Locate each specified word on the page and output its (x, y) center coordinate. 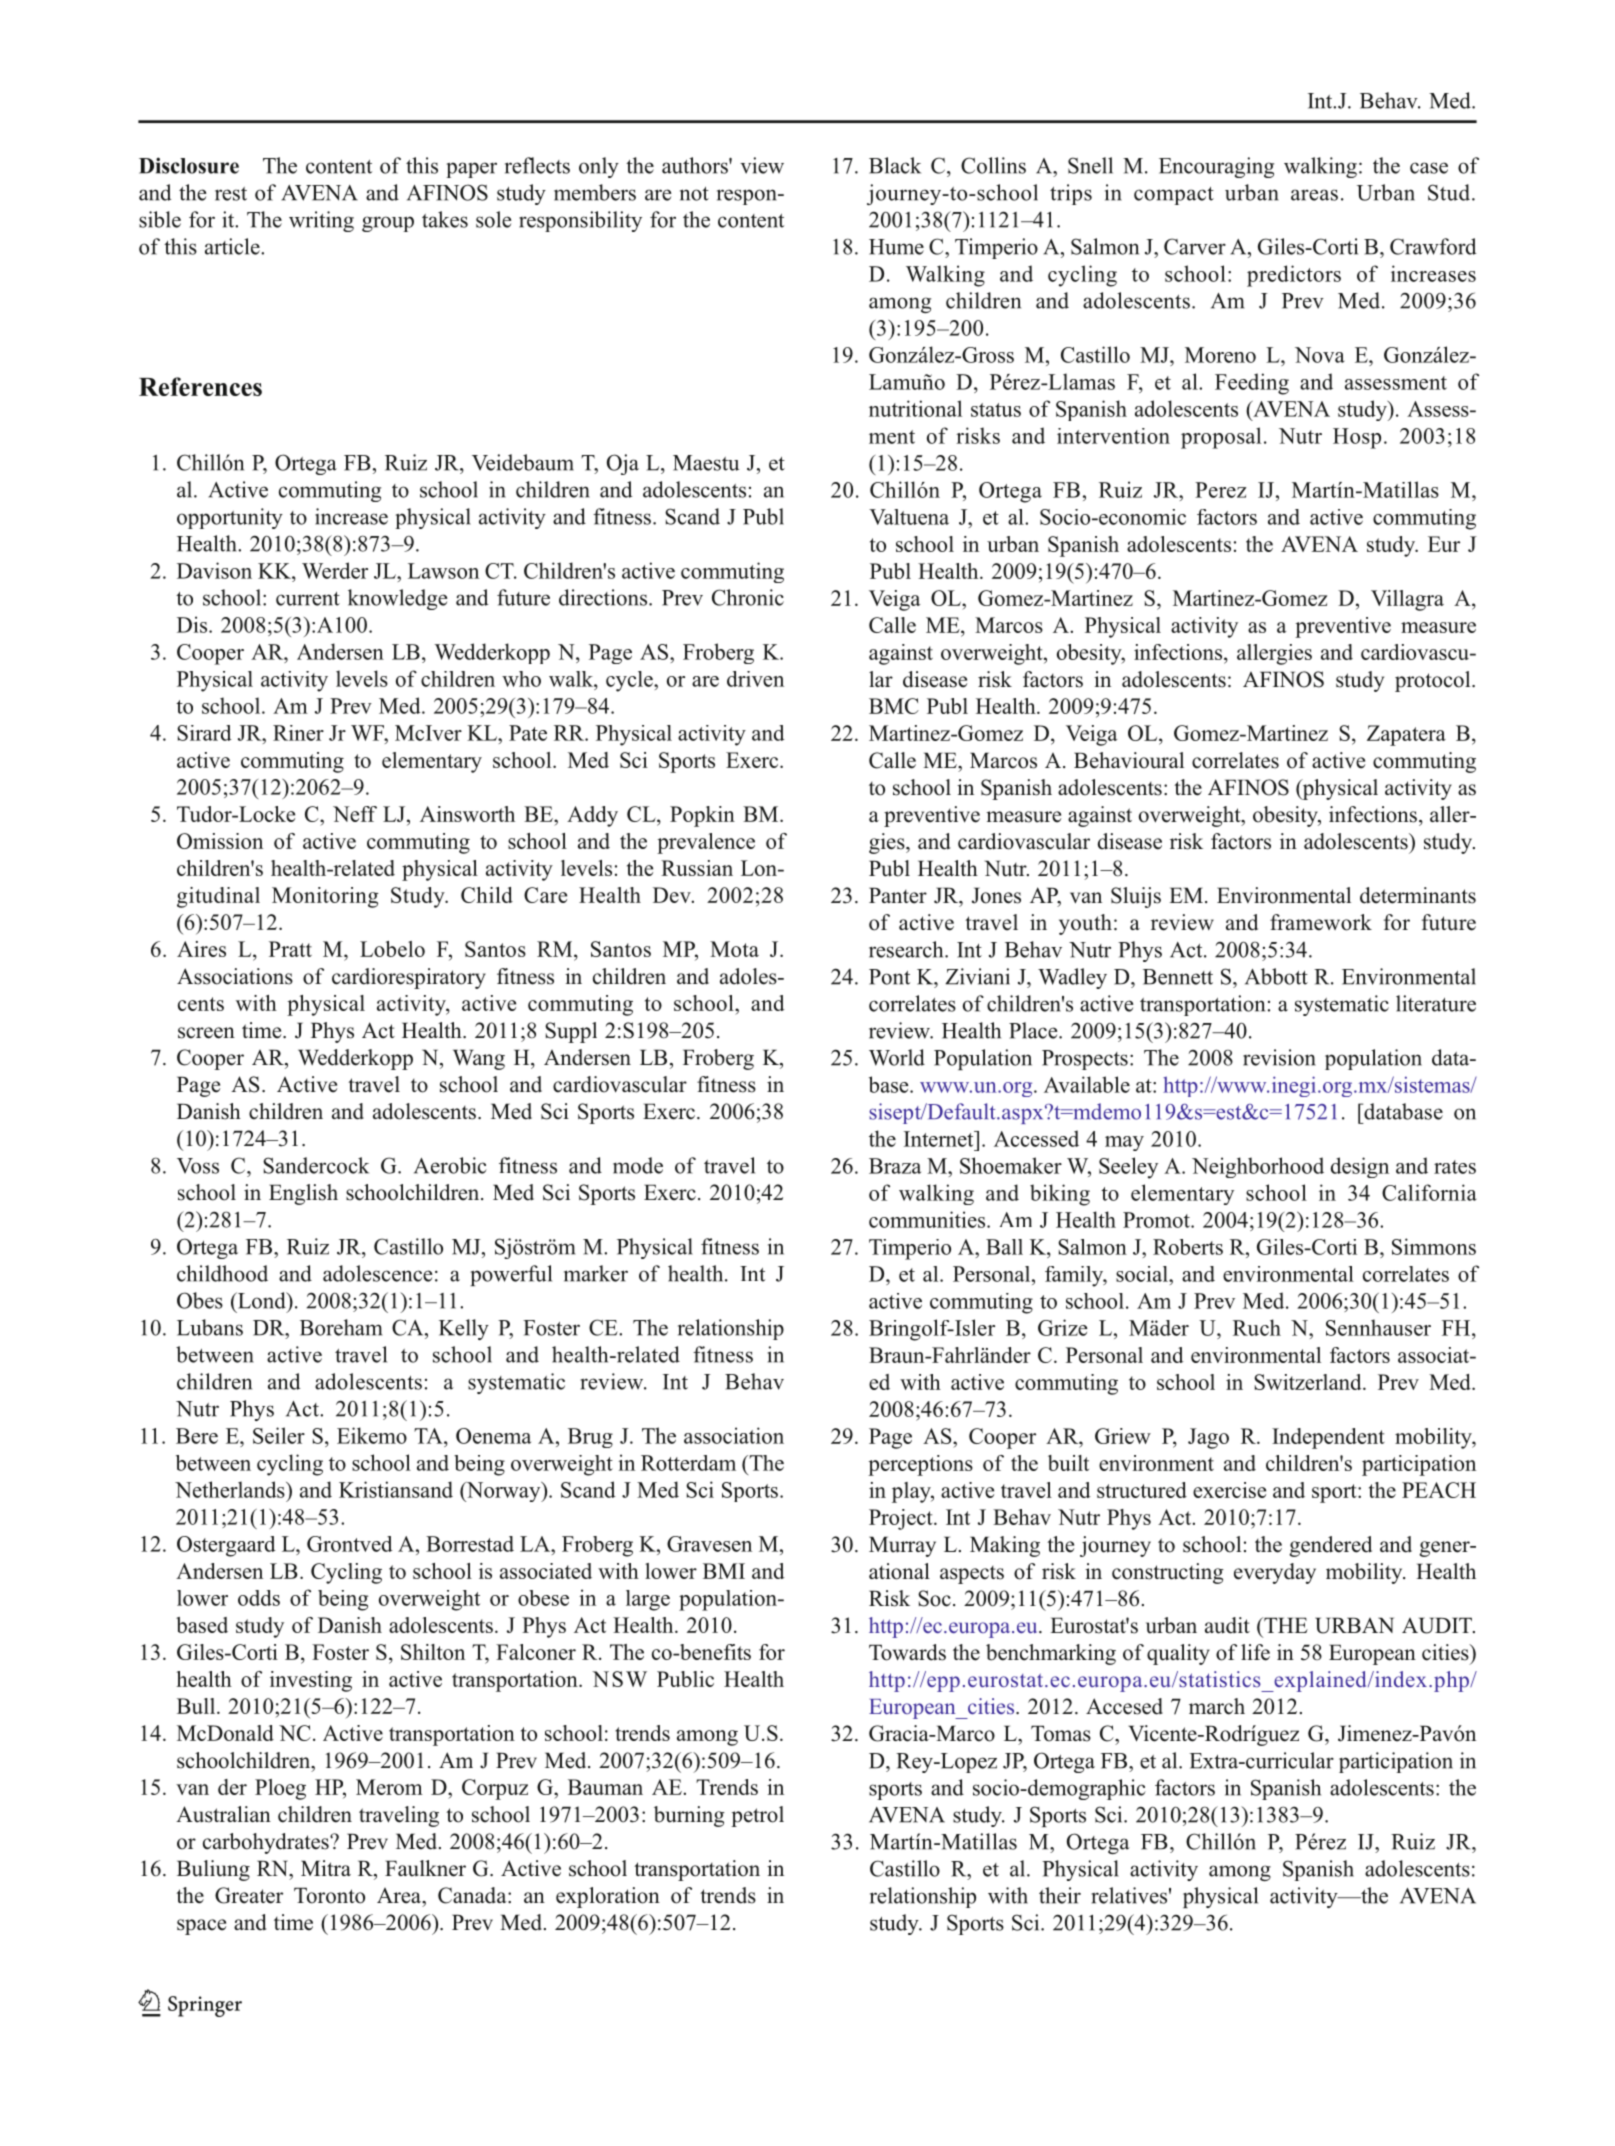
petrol (757, 1816)
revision (1279, 1057)
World (897, 1057)
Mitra (326, 1868)
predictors (1294, 276)
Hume (896, 247)
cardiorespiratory (409, 978)
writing (321, 221)
